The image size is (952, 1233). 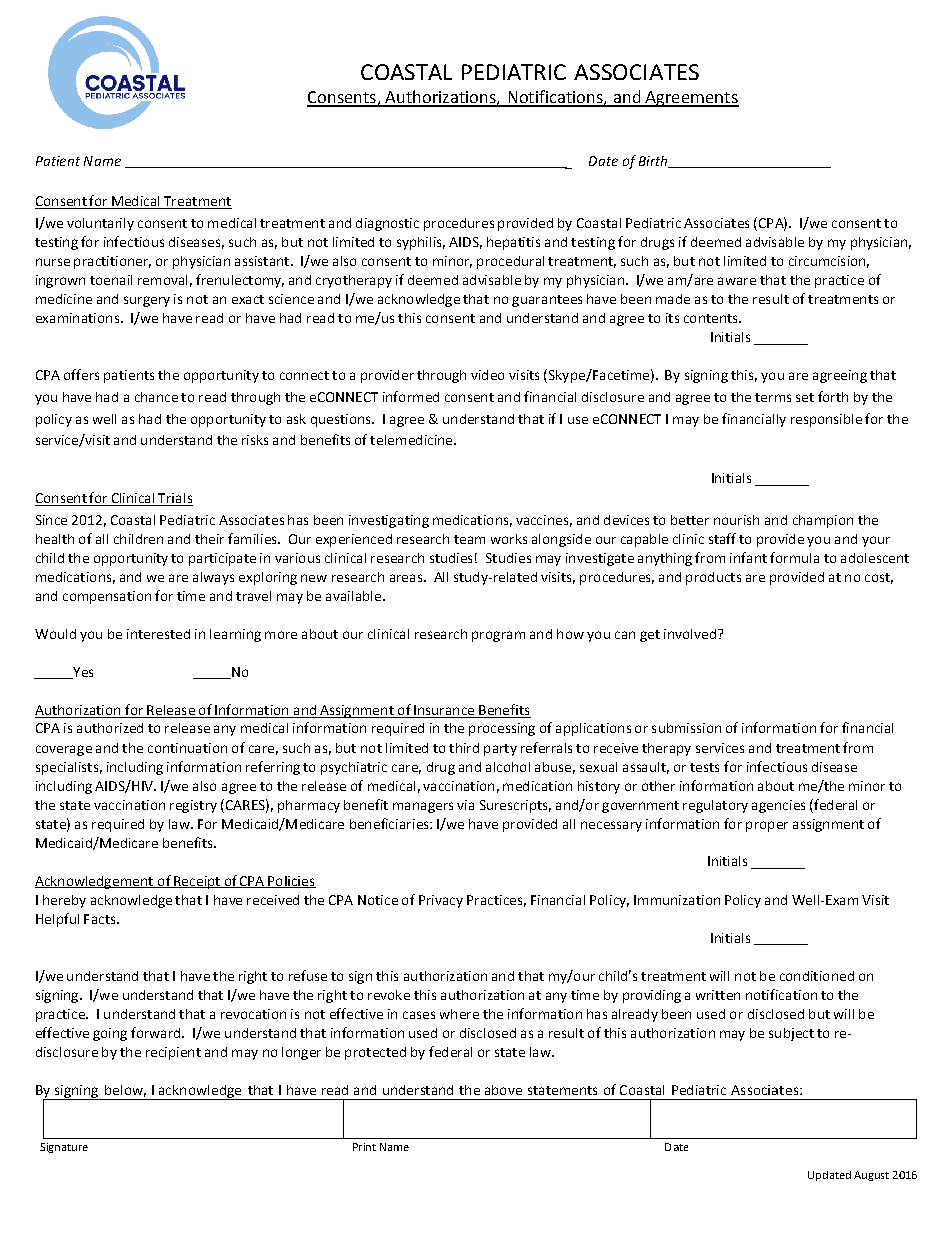 I want to click on Facts, so click(x=101, y=919).
